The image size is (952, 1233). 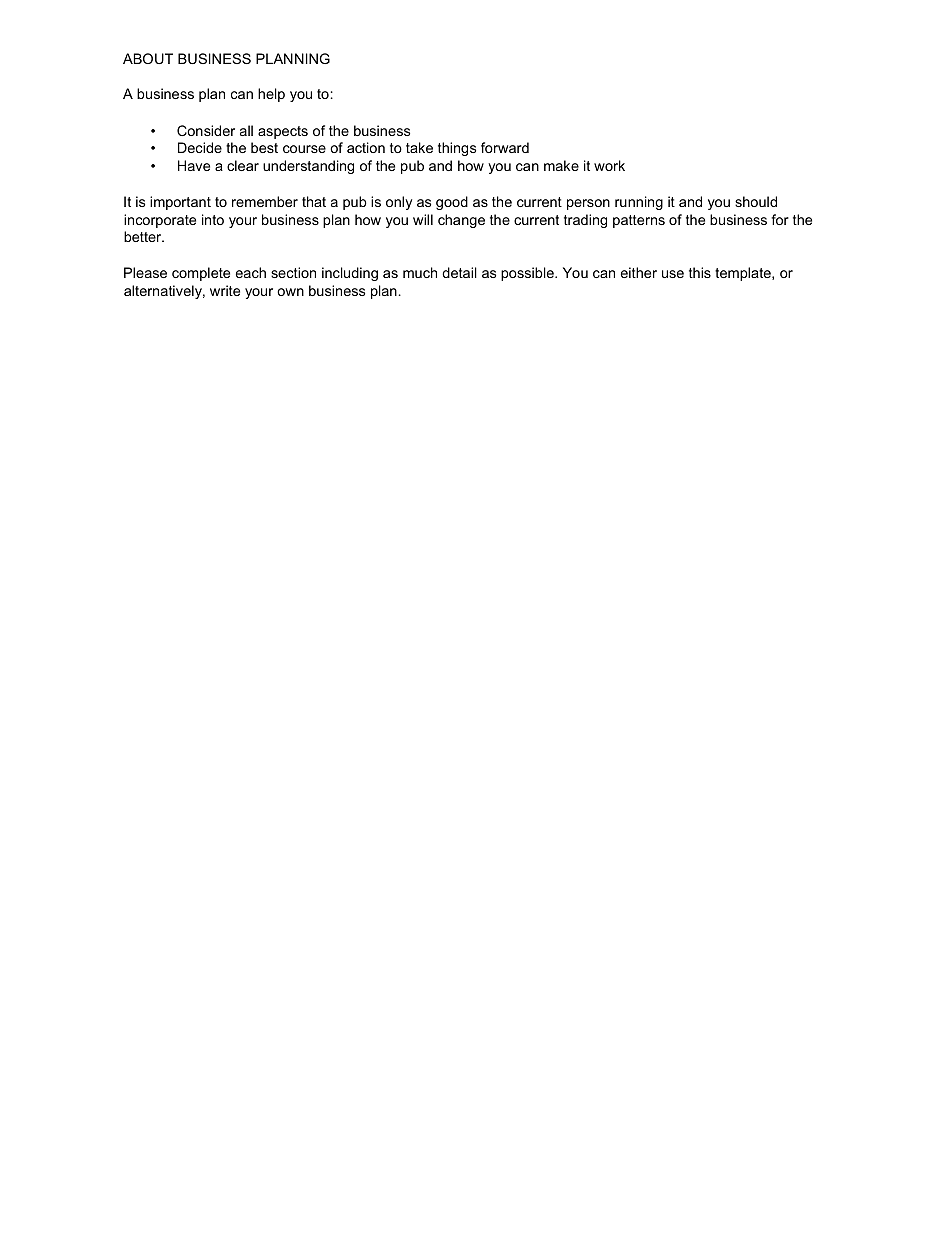 What do you see at coordinates (271, 95) in the screenshot?
I see `help` at bounding box center [271, 95].
